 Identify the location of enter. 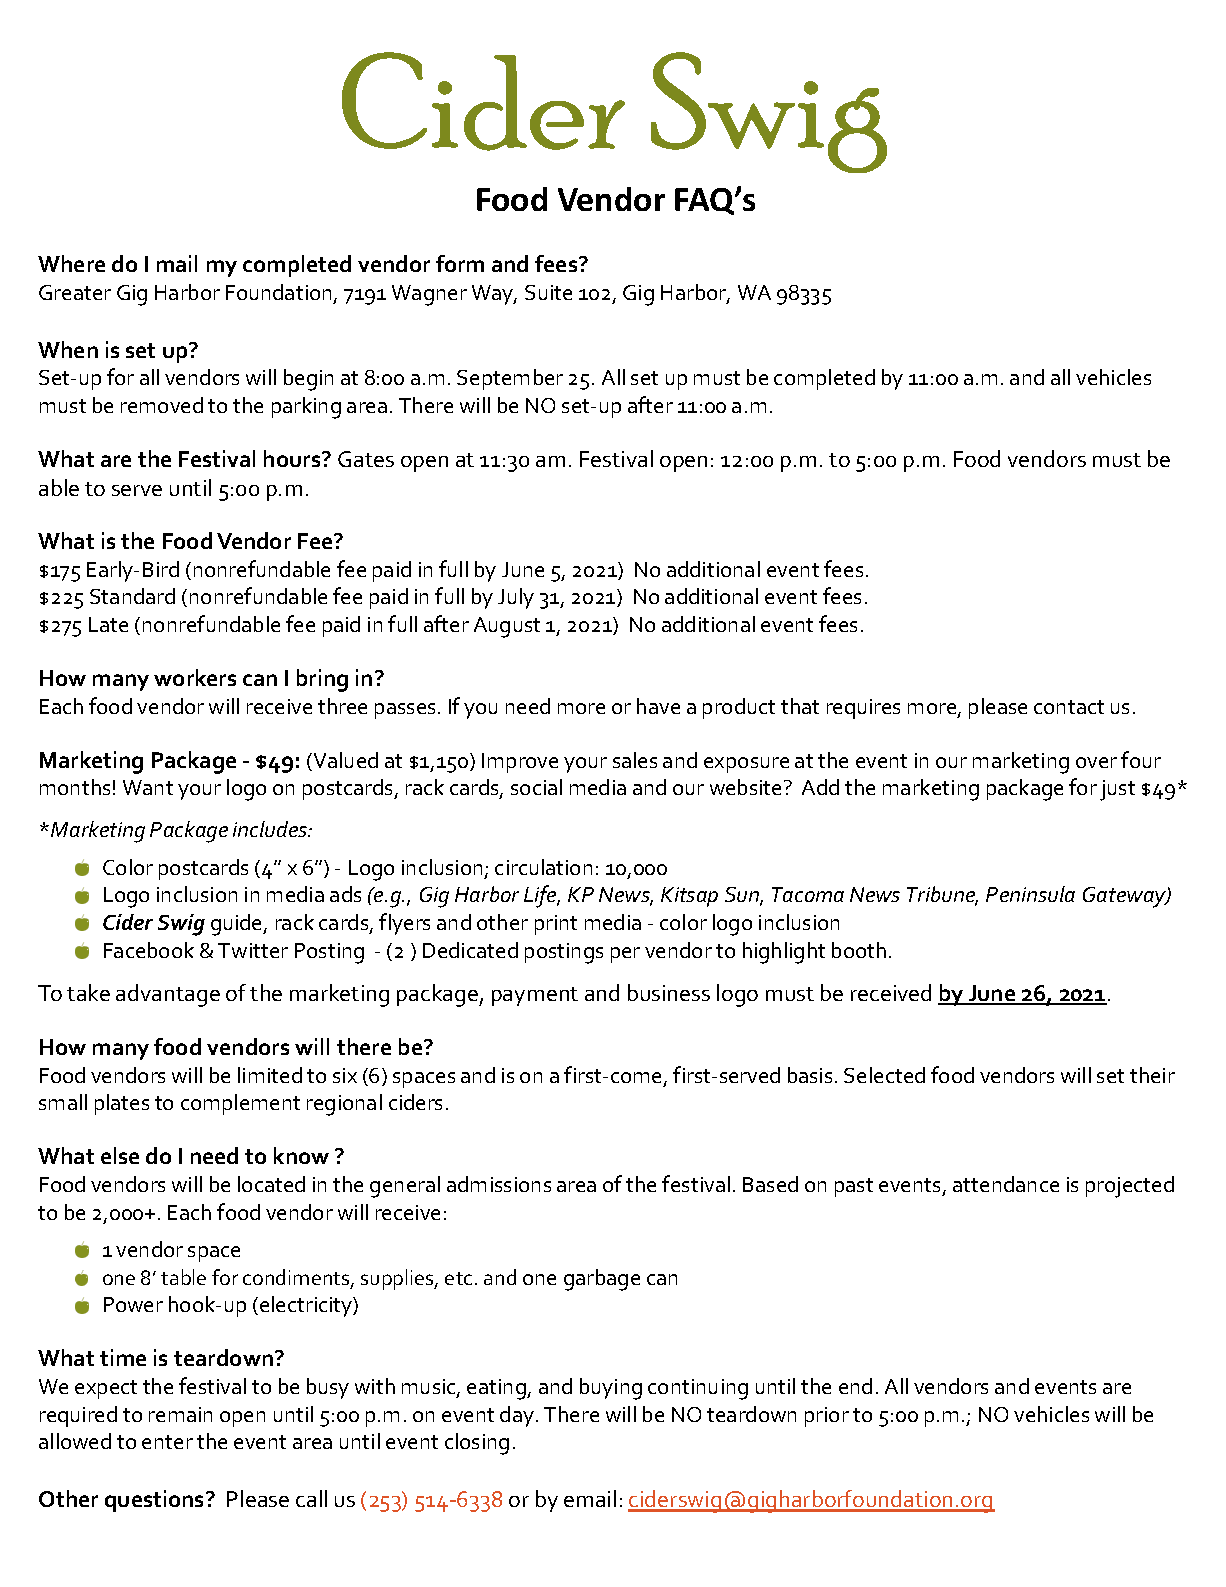
(167, 1442).
